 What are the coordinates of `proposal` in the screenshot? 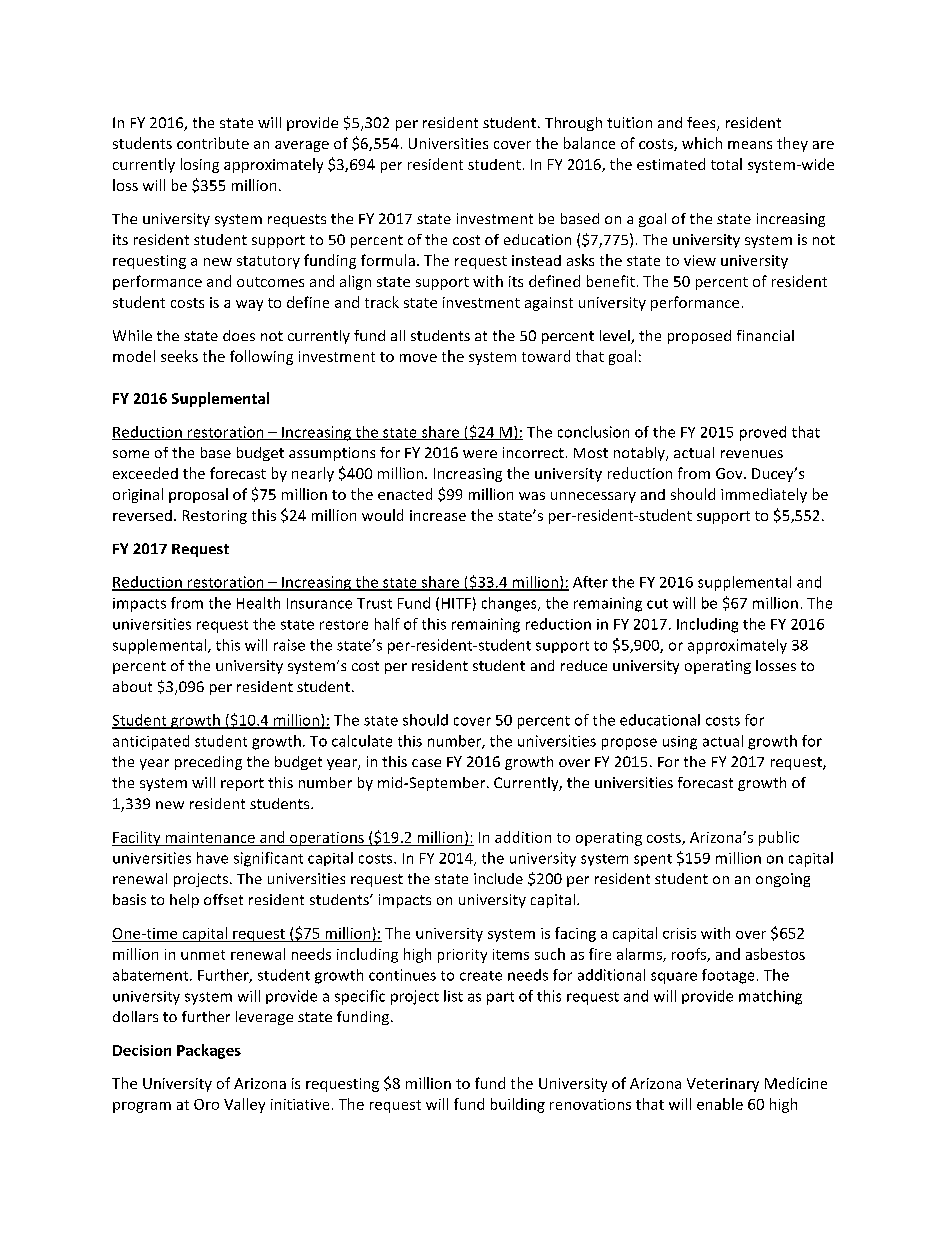 It's located at (198, 495).
